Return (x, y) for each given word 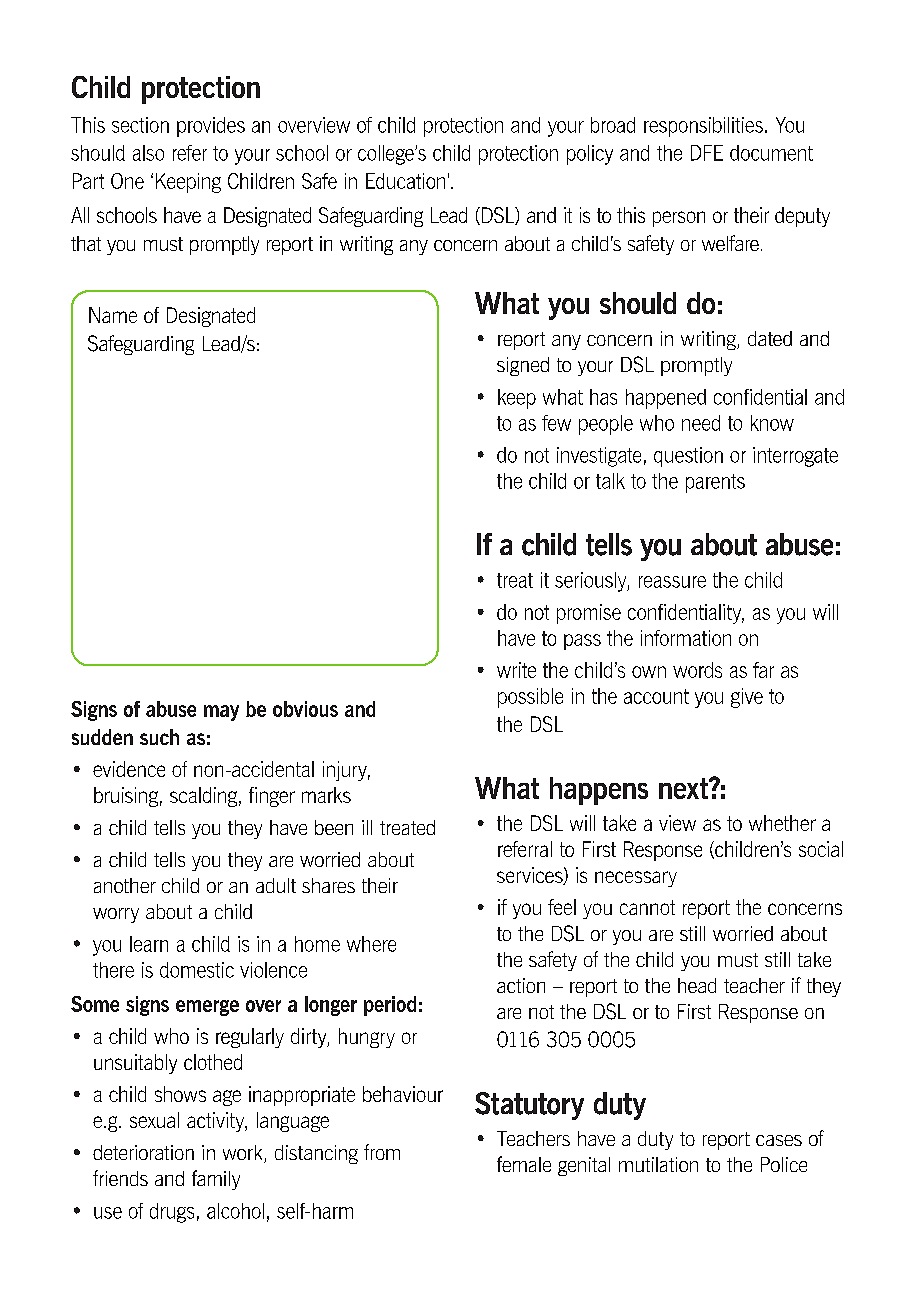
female (524, 1164)
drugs (172, 1213)
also (148, 153)
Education (405, 181)
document (771, 153)
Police (784, 1164)
